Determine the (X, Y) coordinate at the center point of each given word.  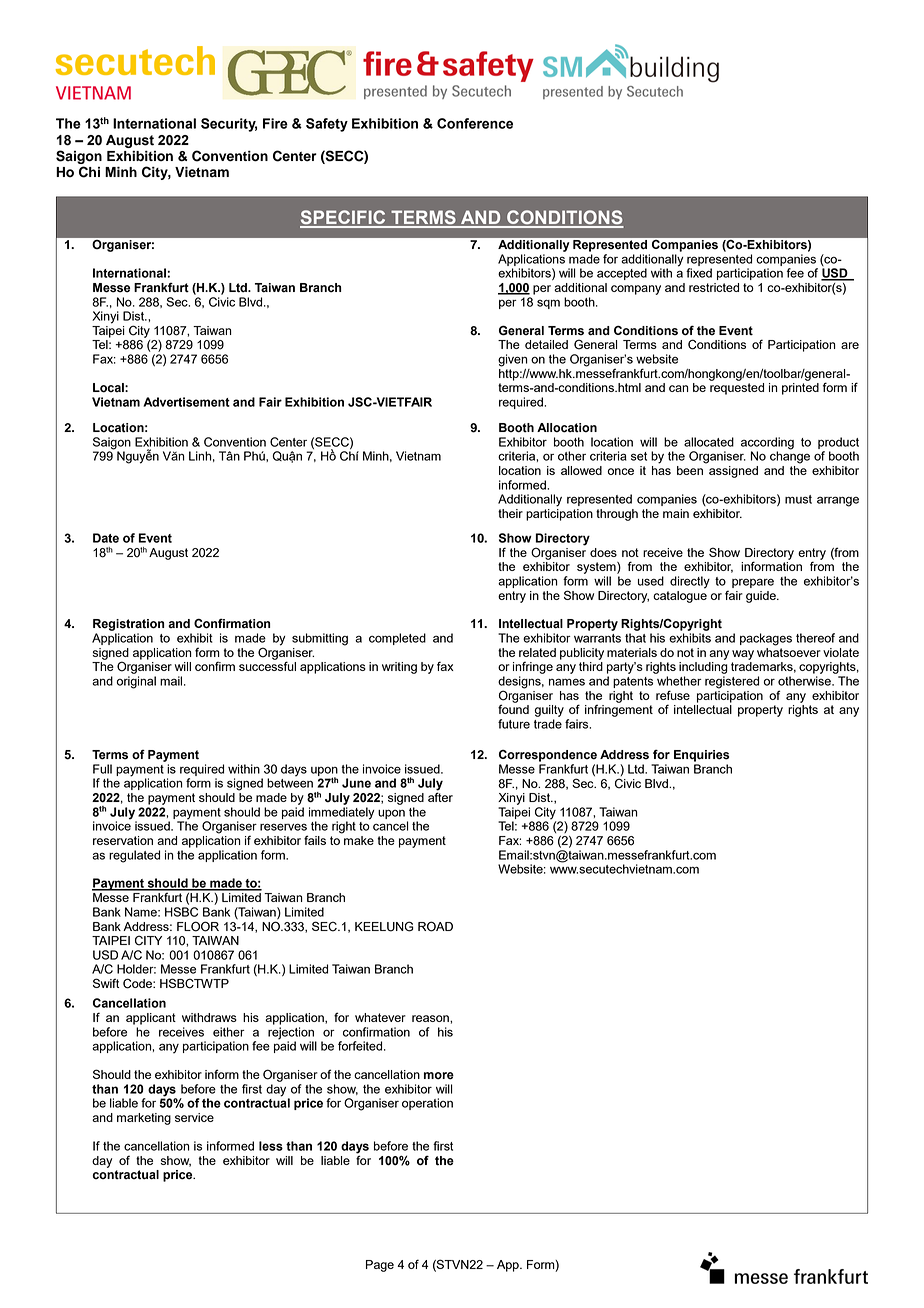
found (513, 708)
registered (732, 682)
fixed (699, 273)
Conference (475, 123)
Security (229, 125)
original (136, 682)
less (271, 1146)
